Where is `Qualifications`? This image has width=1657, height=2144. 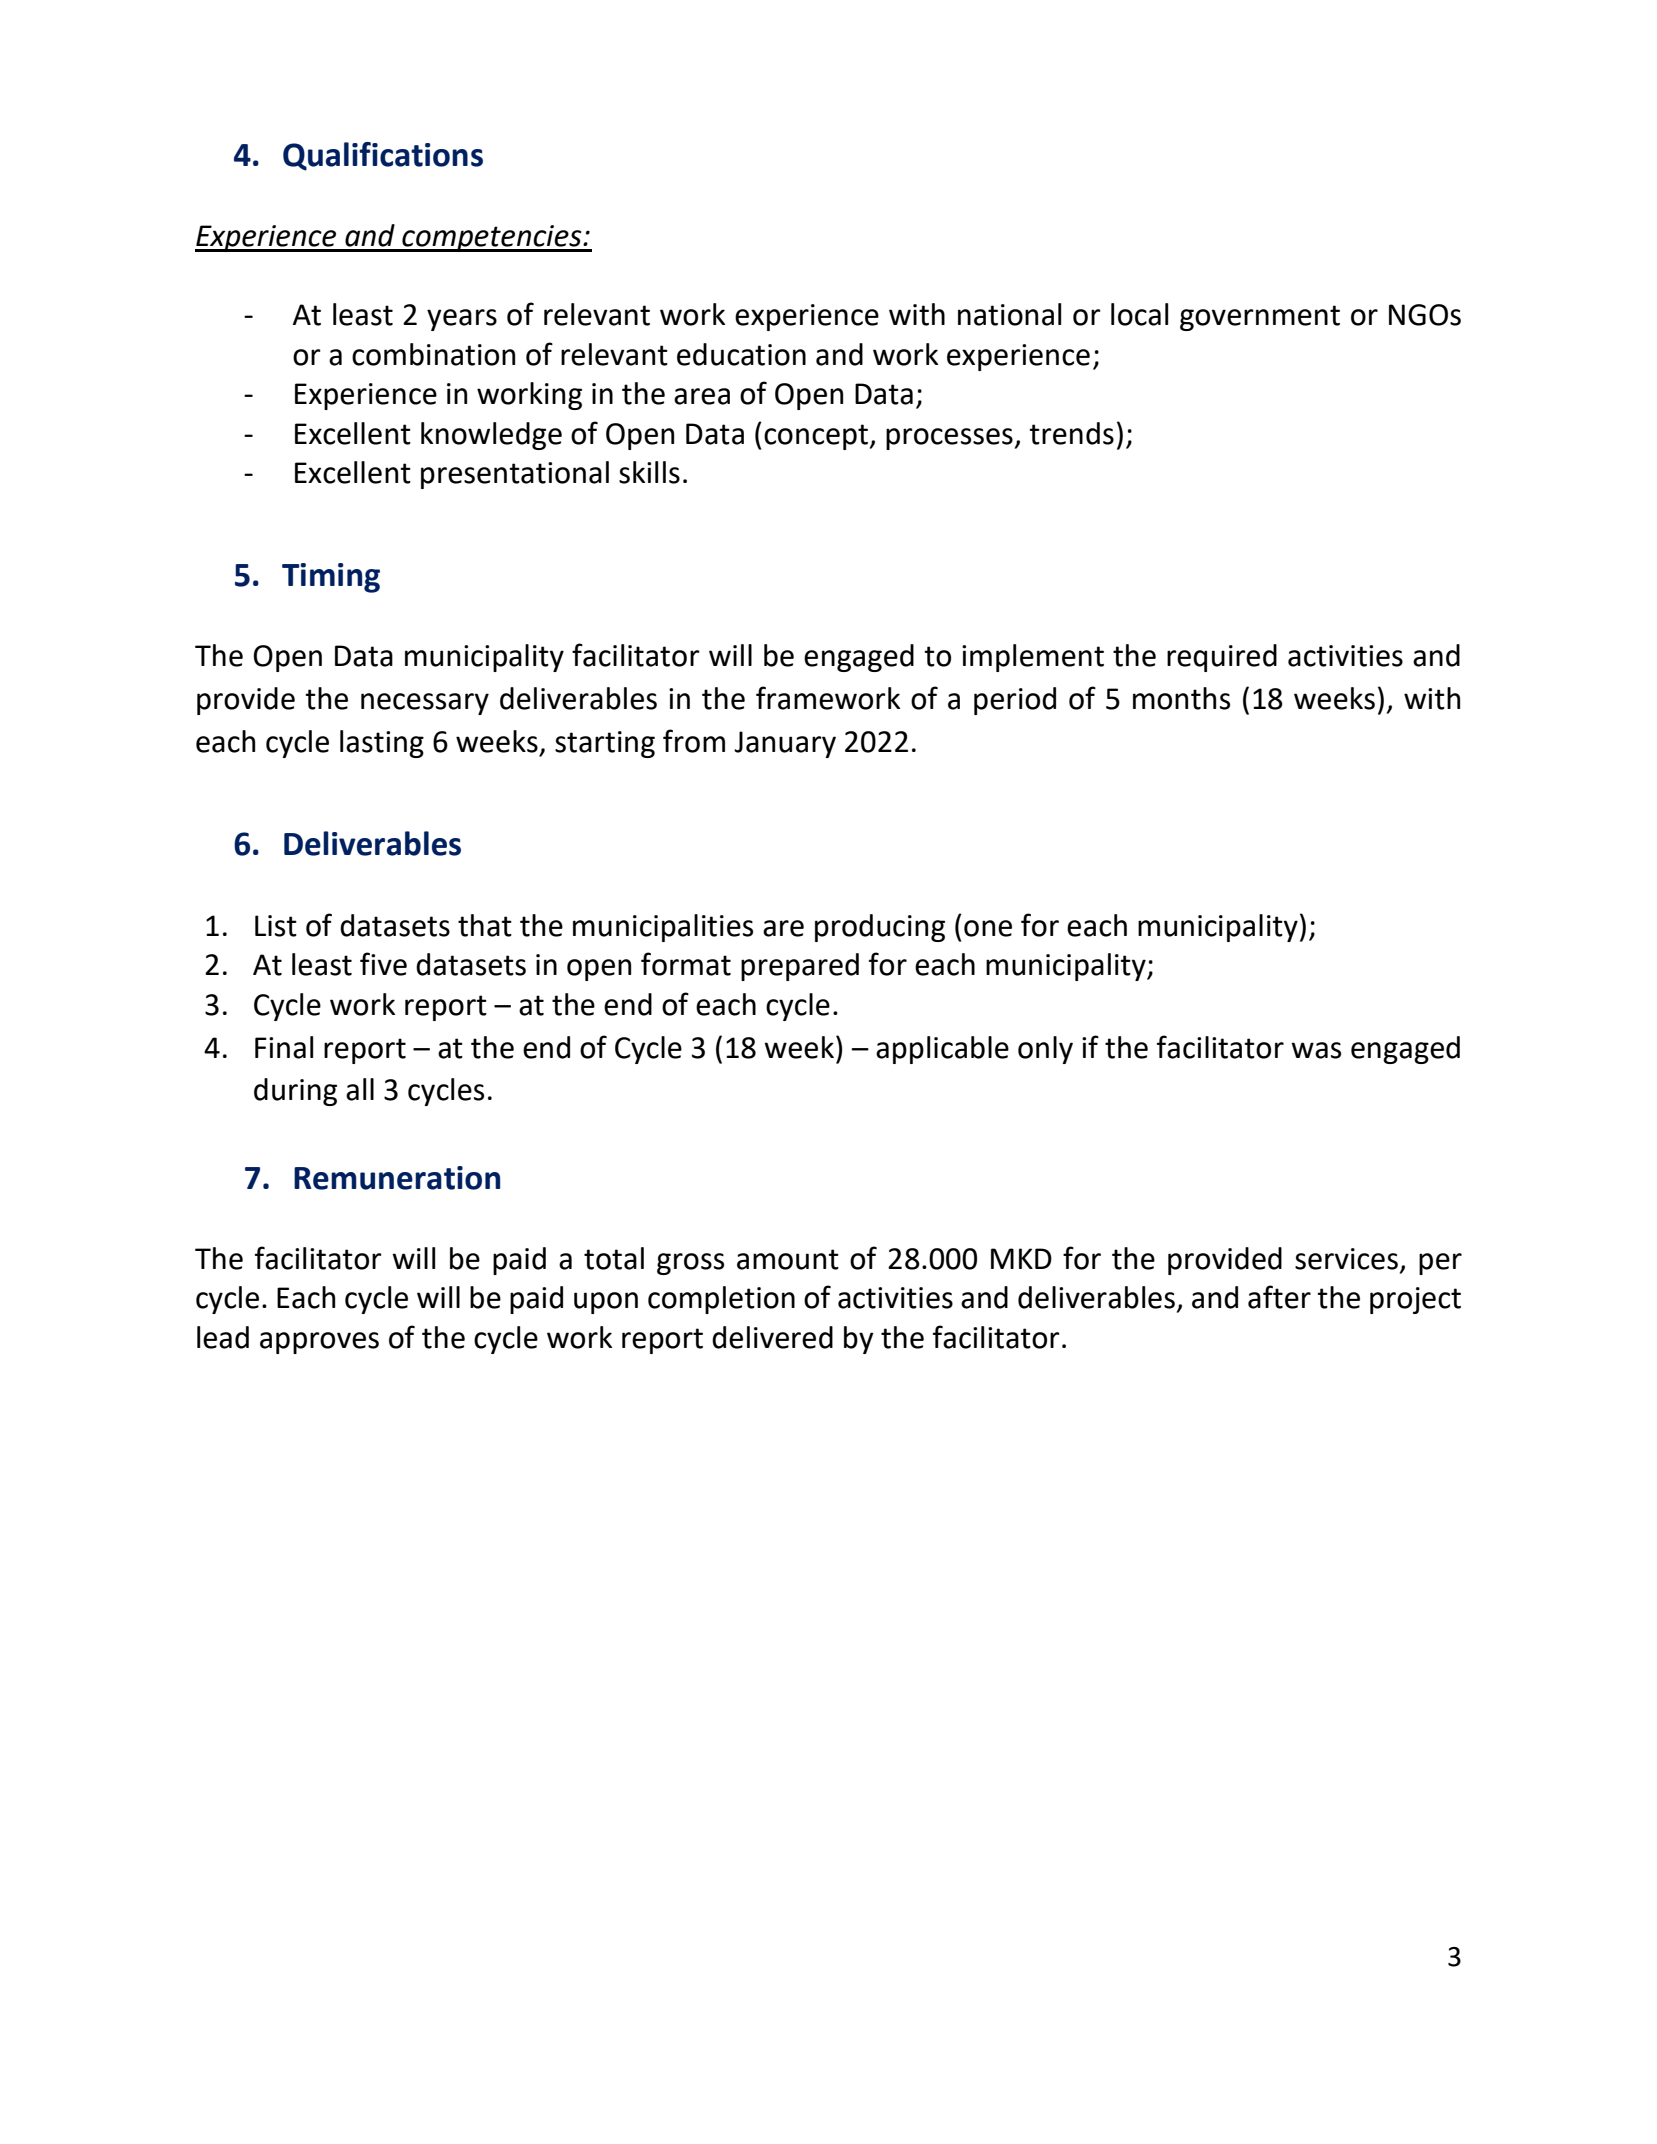 Qualifications is located at coordinates (383, 156).
